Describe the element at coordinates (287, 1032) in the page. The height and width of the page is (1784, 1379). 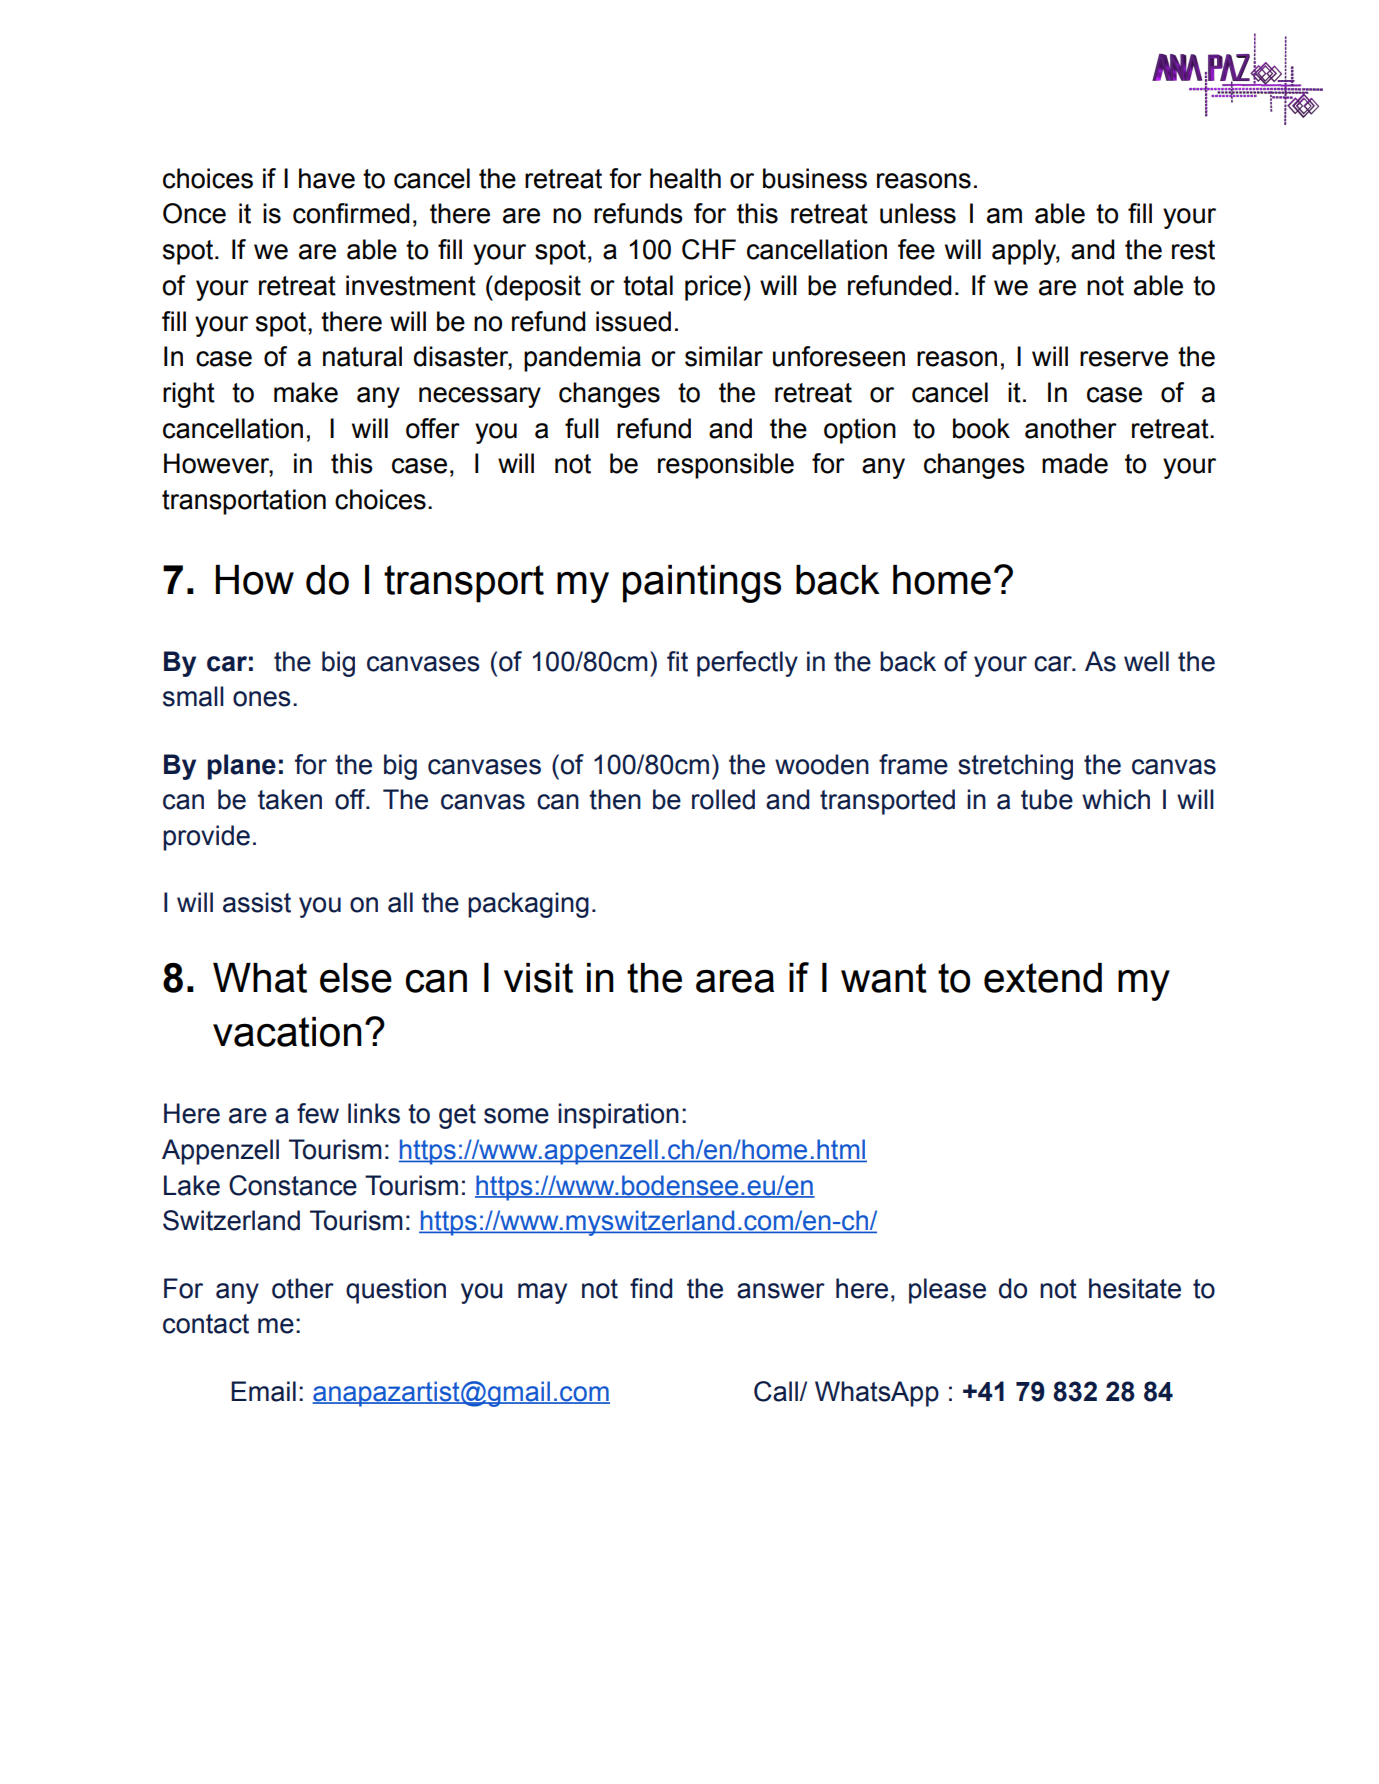
I see `vacation` at that location.
